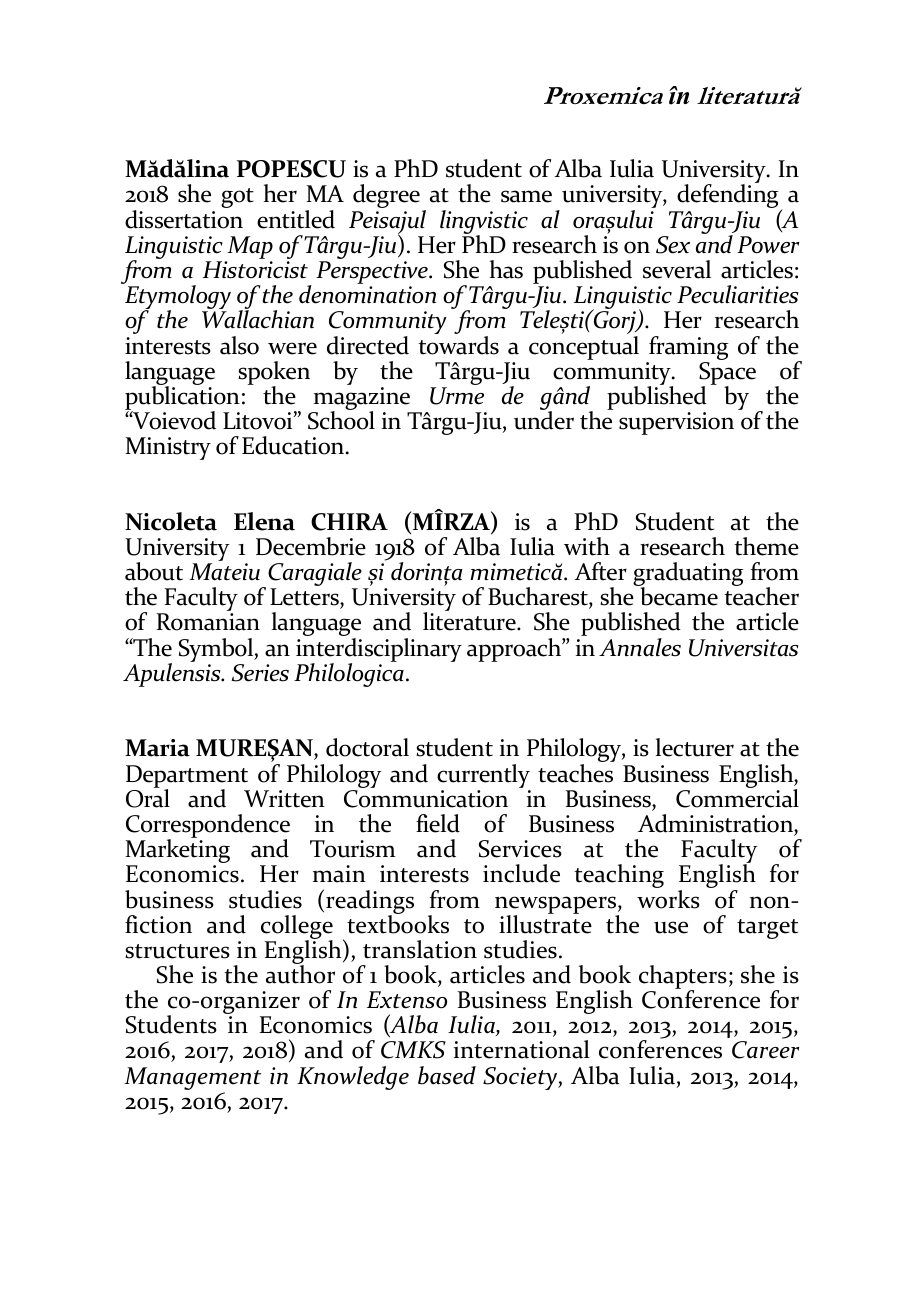 This screenshot has height=1313, width=924. Describe the element at coordinates (192, 1078) in the screenshot. I see `Management` at that location.
